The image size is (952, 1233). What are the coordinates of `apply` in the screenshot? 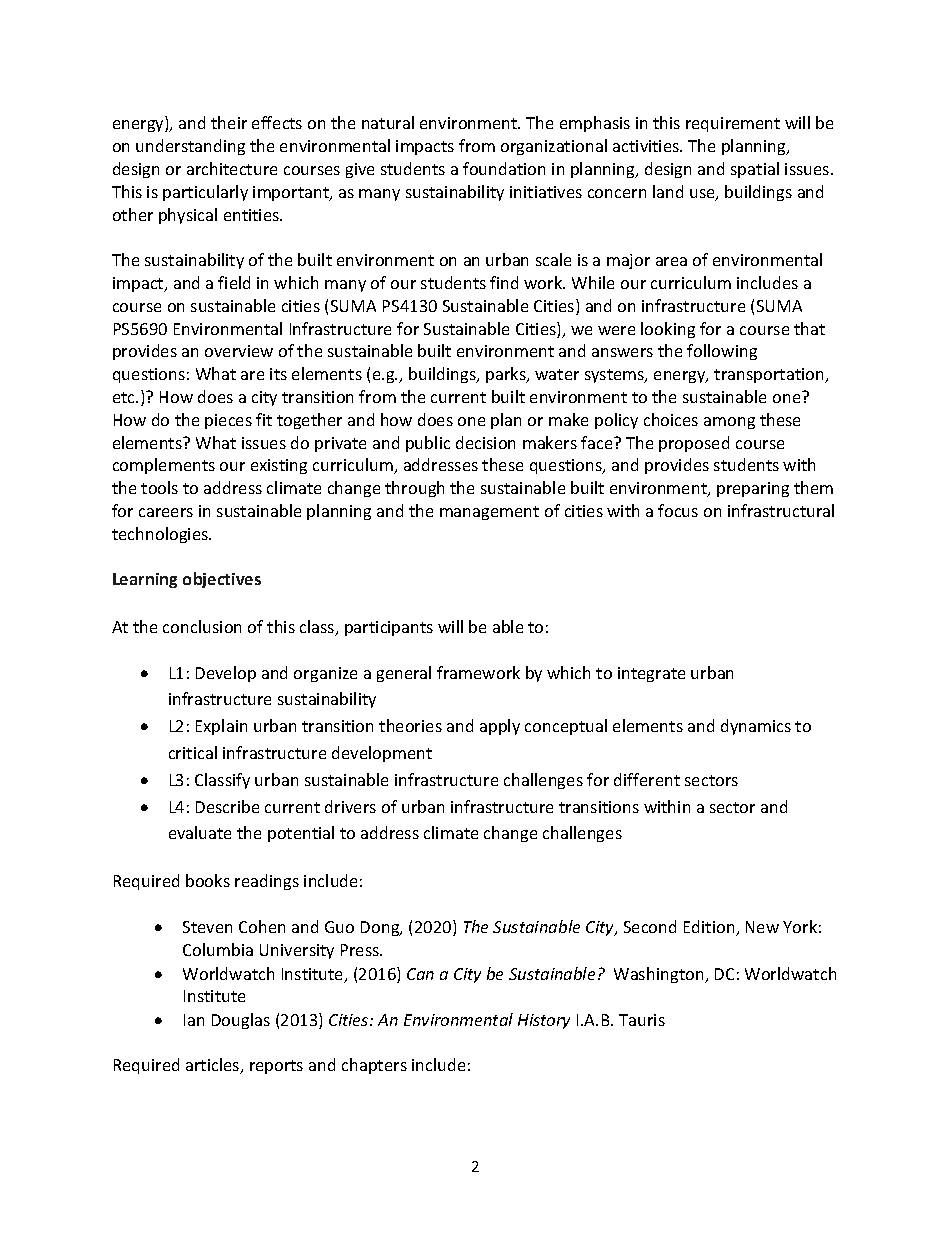 It's located at (500, 727).
